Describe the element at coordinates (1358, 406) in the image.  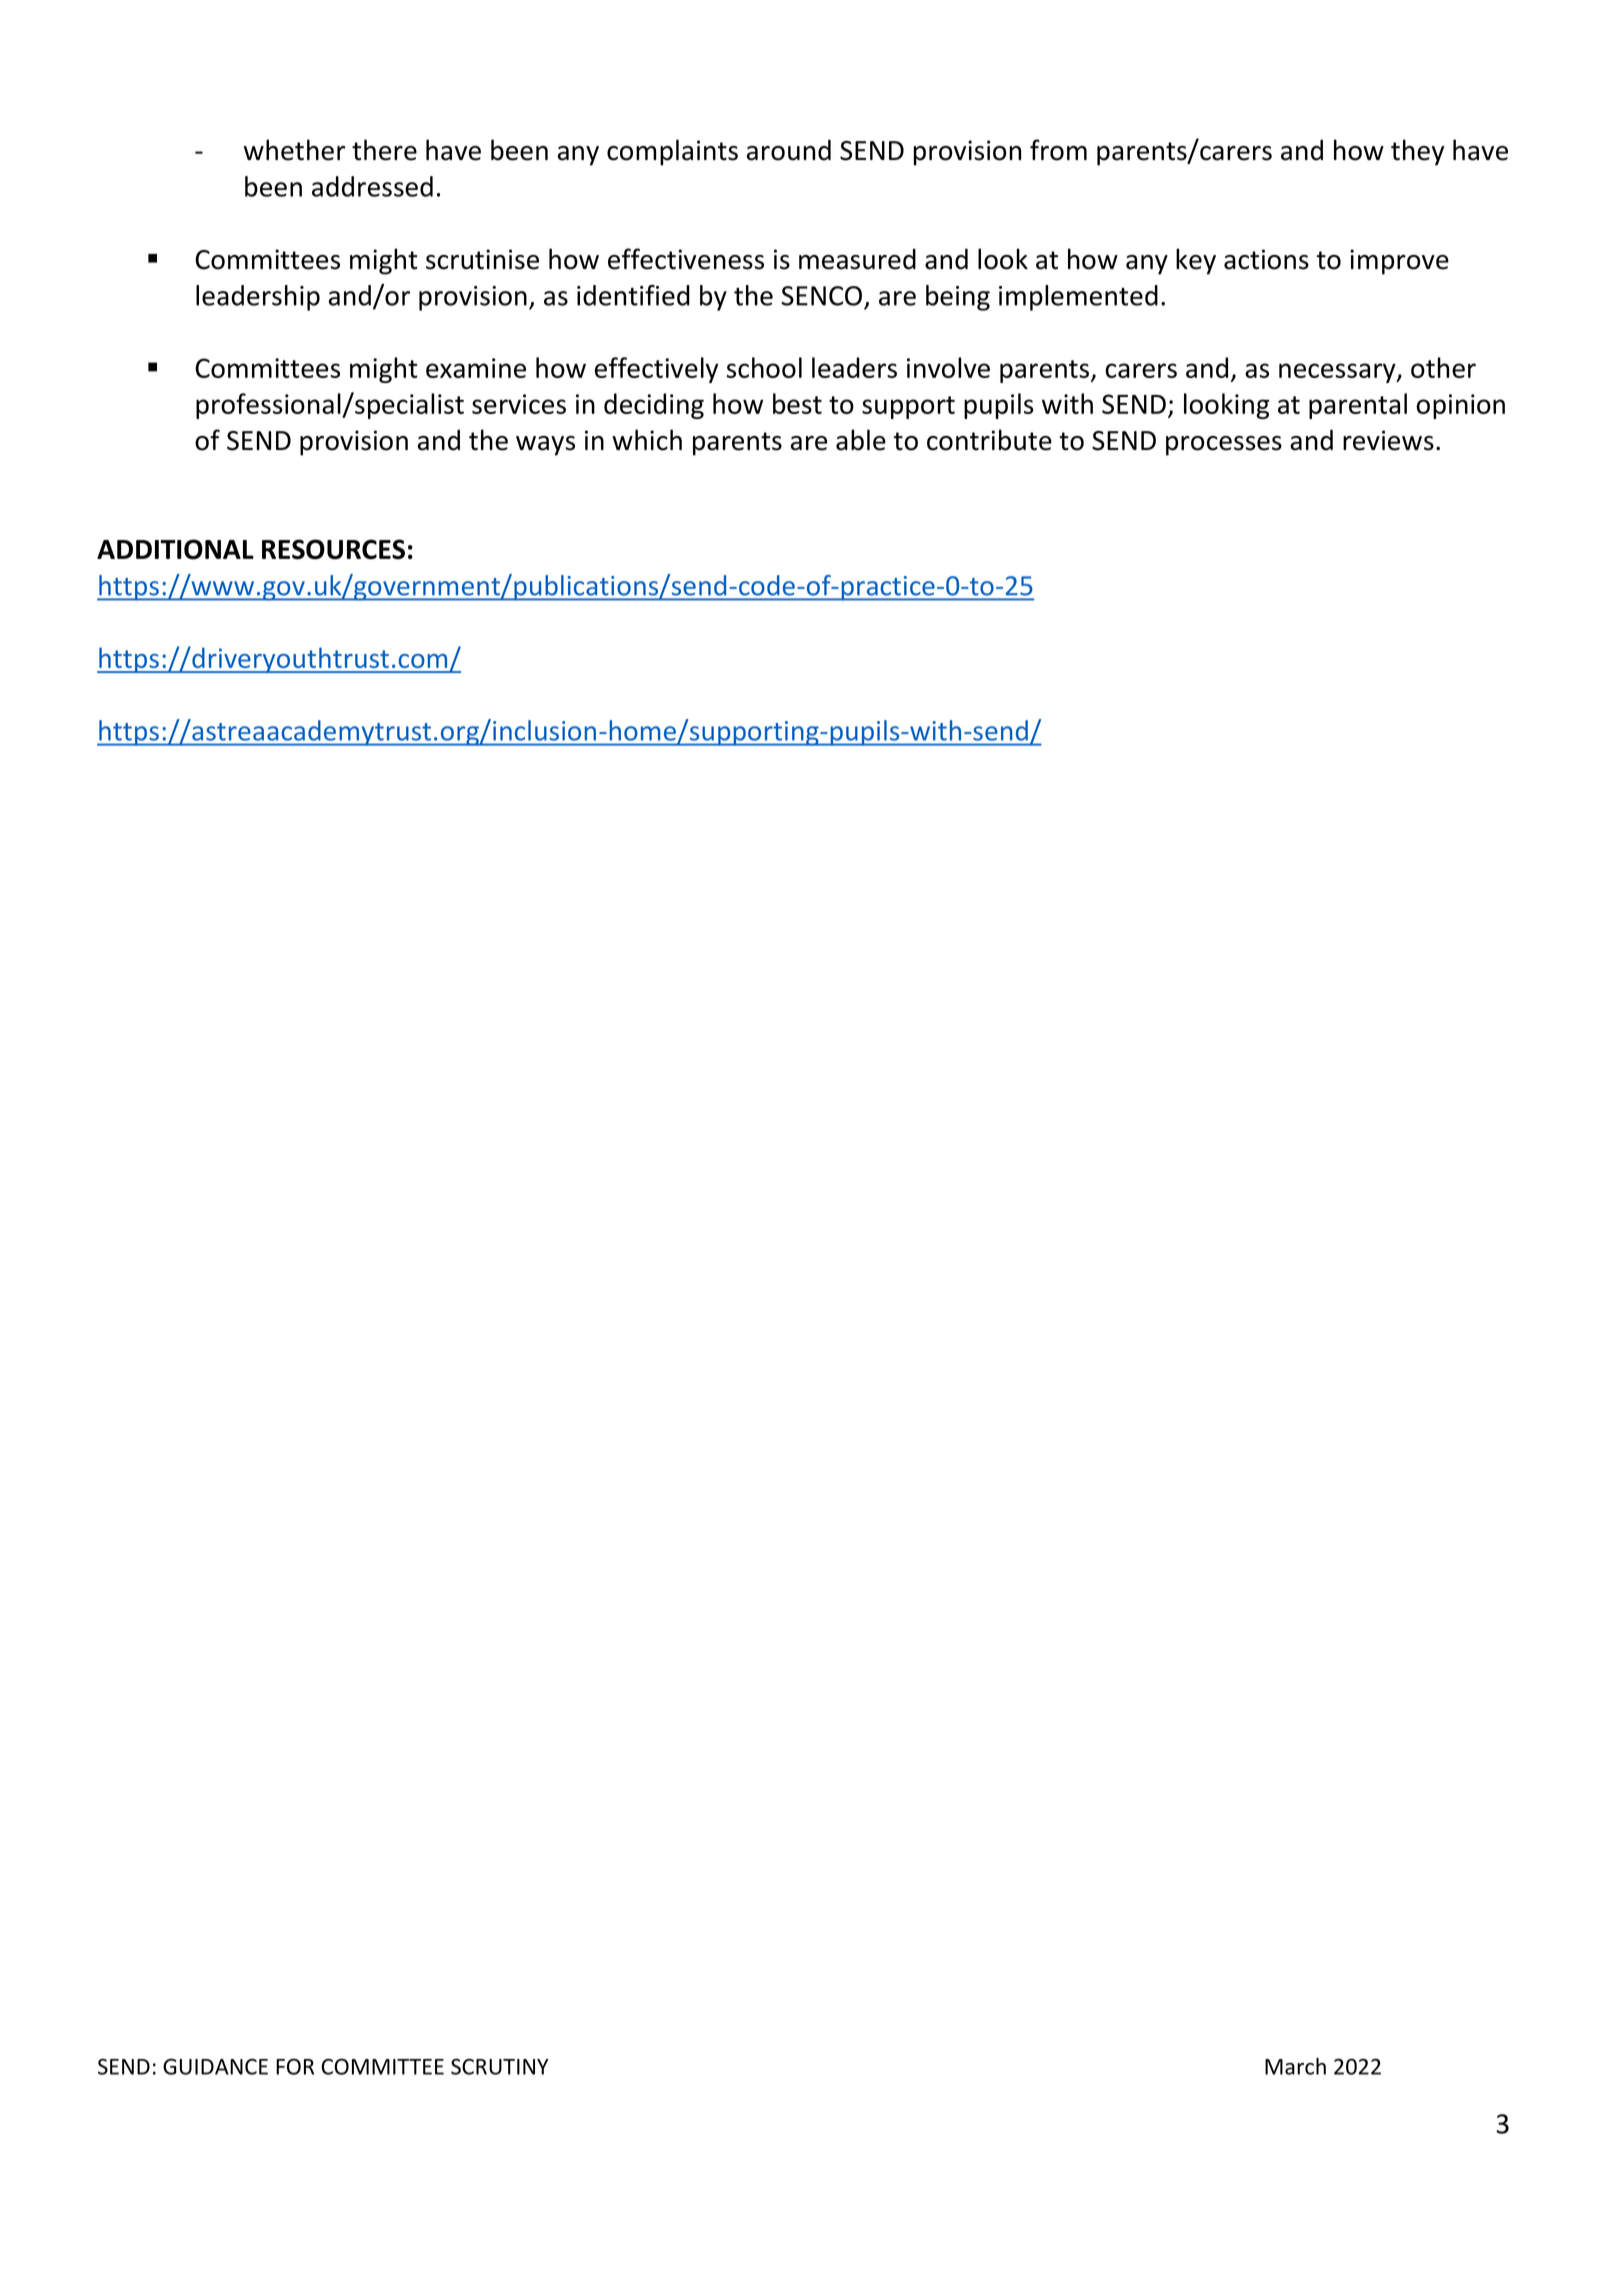
I see `parental` at that location.
